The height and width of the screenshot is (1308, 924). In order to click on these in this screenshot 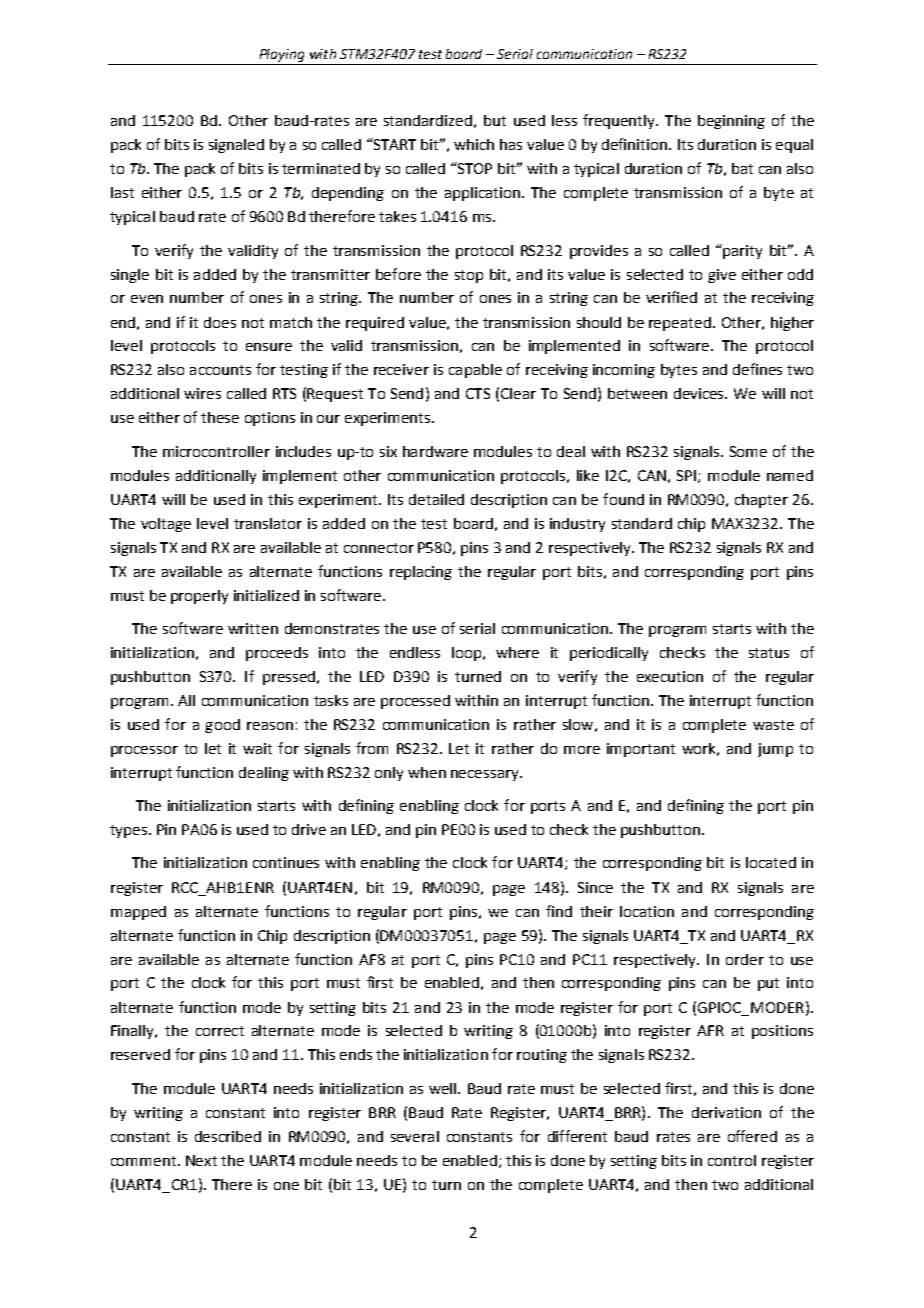, I will do `click(220, 417)`.
